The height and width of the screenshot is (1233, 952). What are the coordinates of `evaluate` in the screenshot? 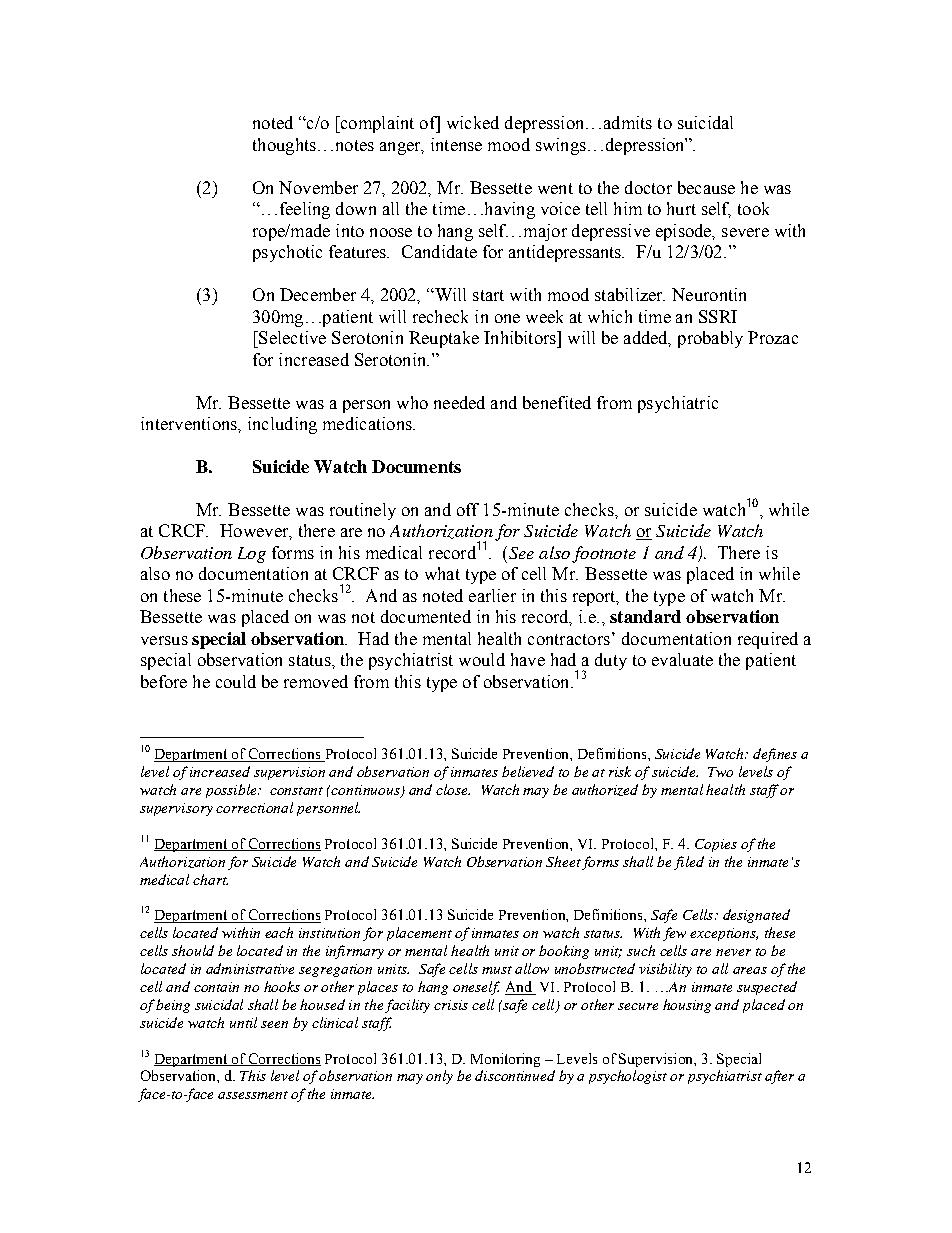 It's located at (682, 659).
